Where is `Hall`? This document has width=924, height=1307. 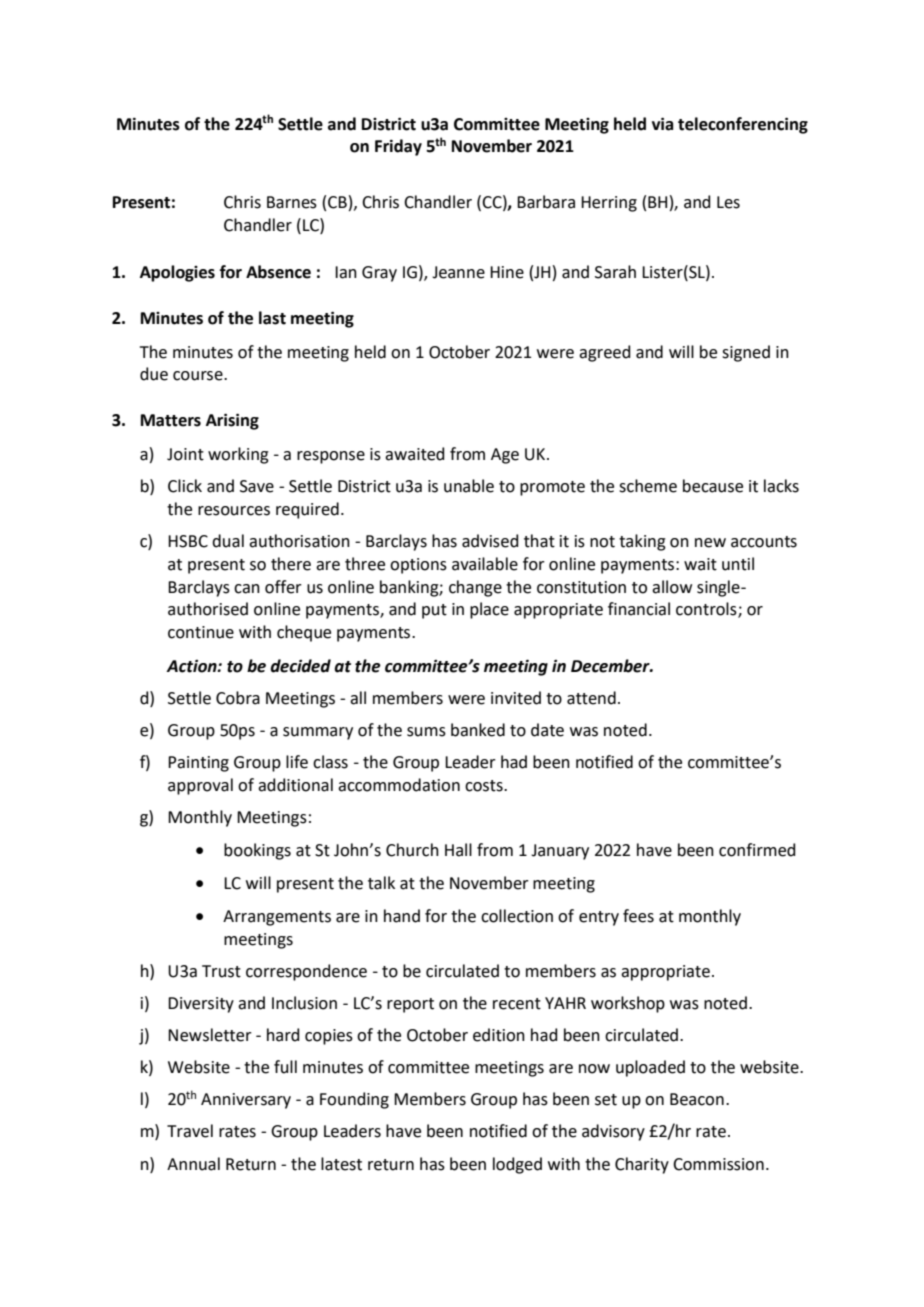
Hall is located at coordinates (458, 850).
